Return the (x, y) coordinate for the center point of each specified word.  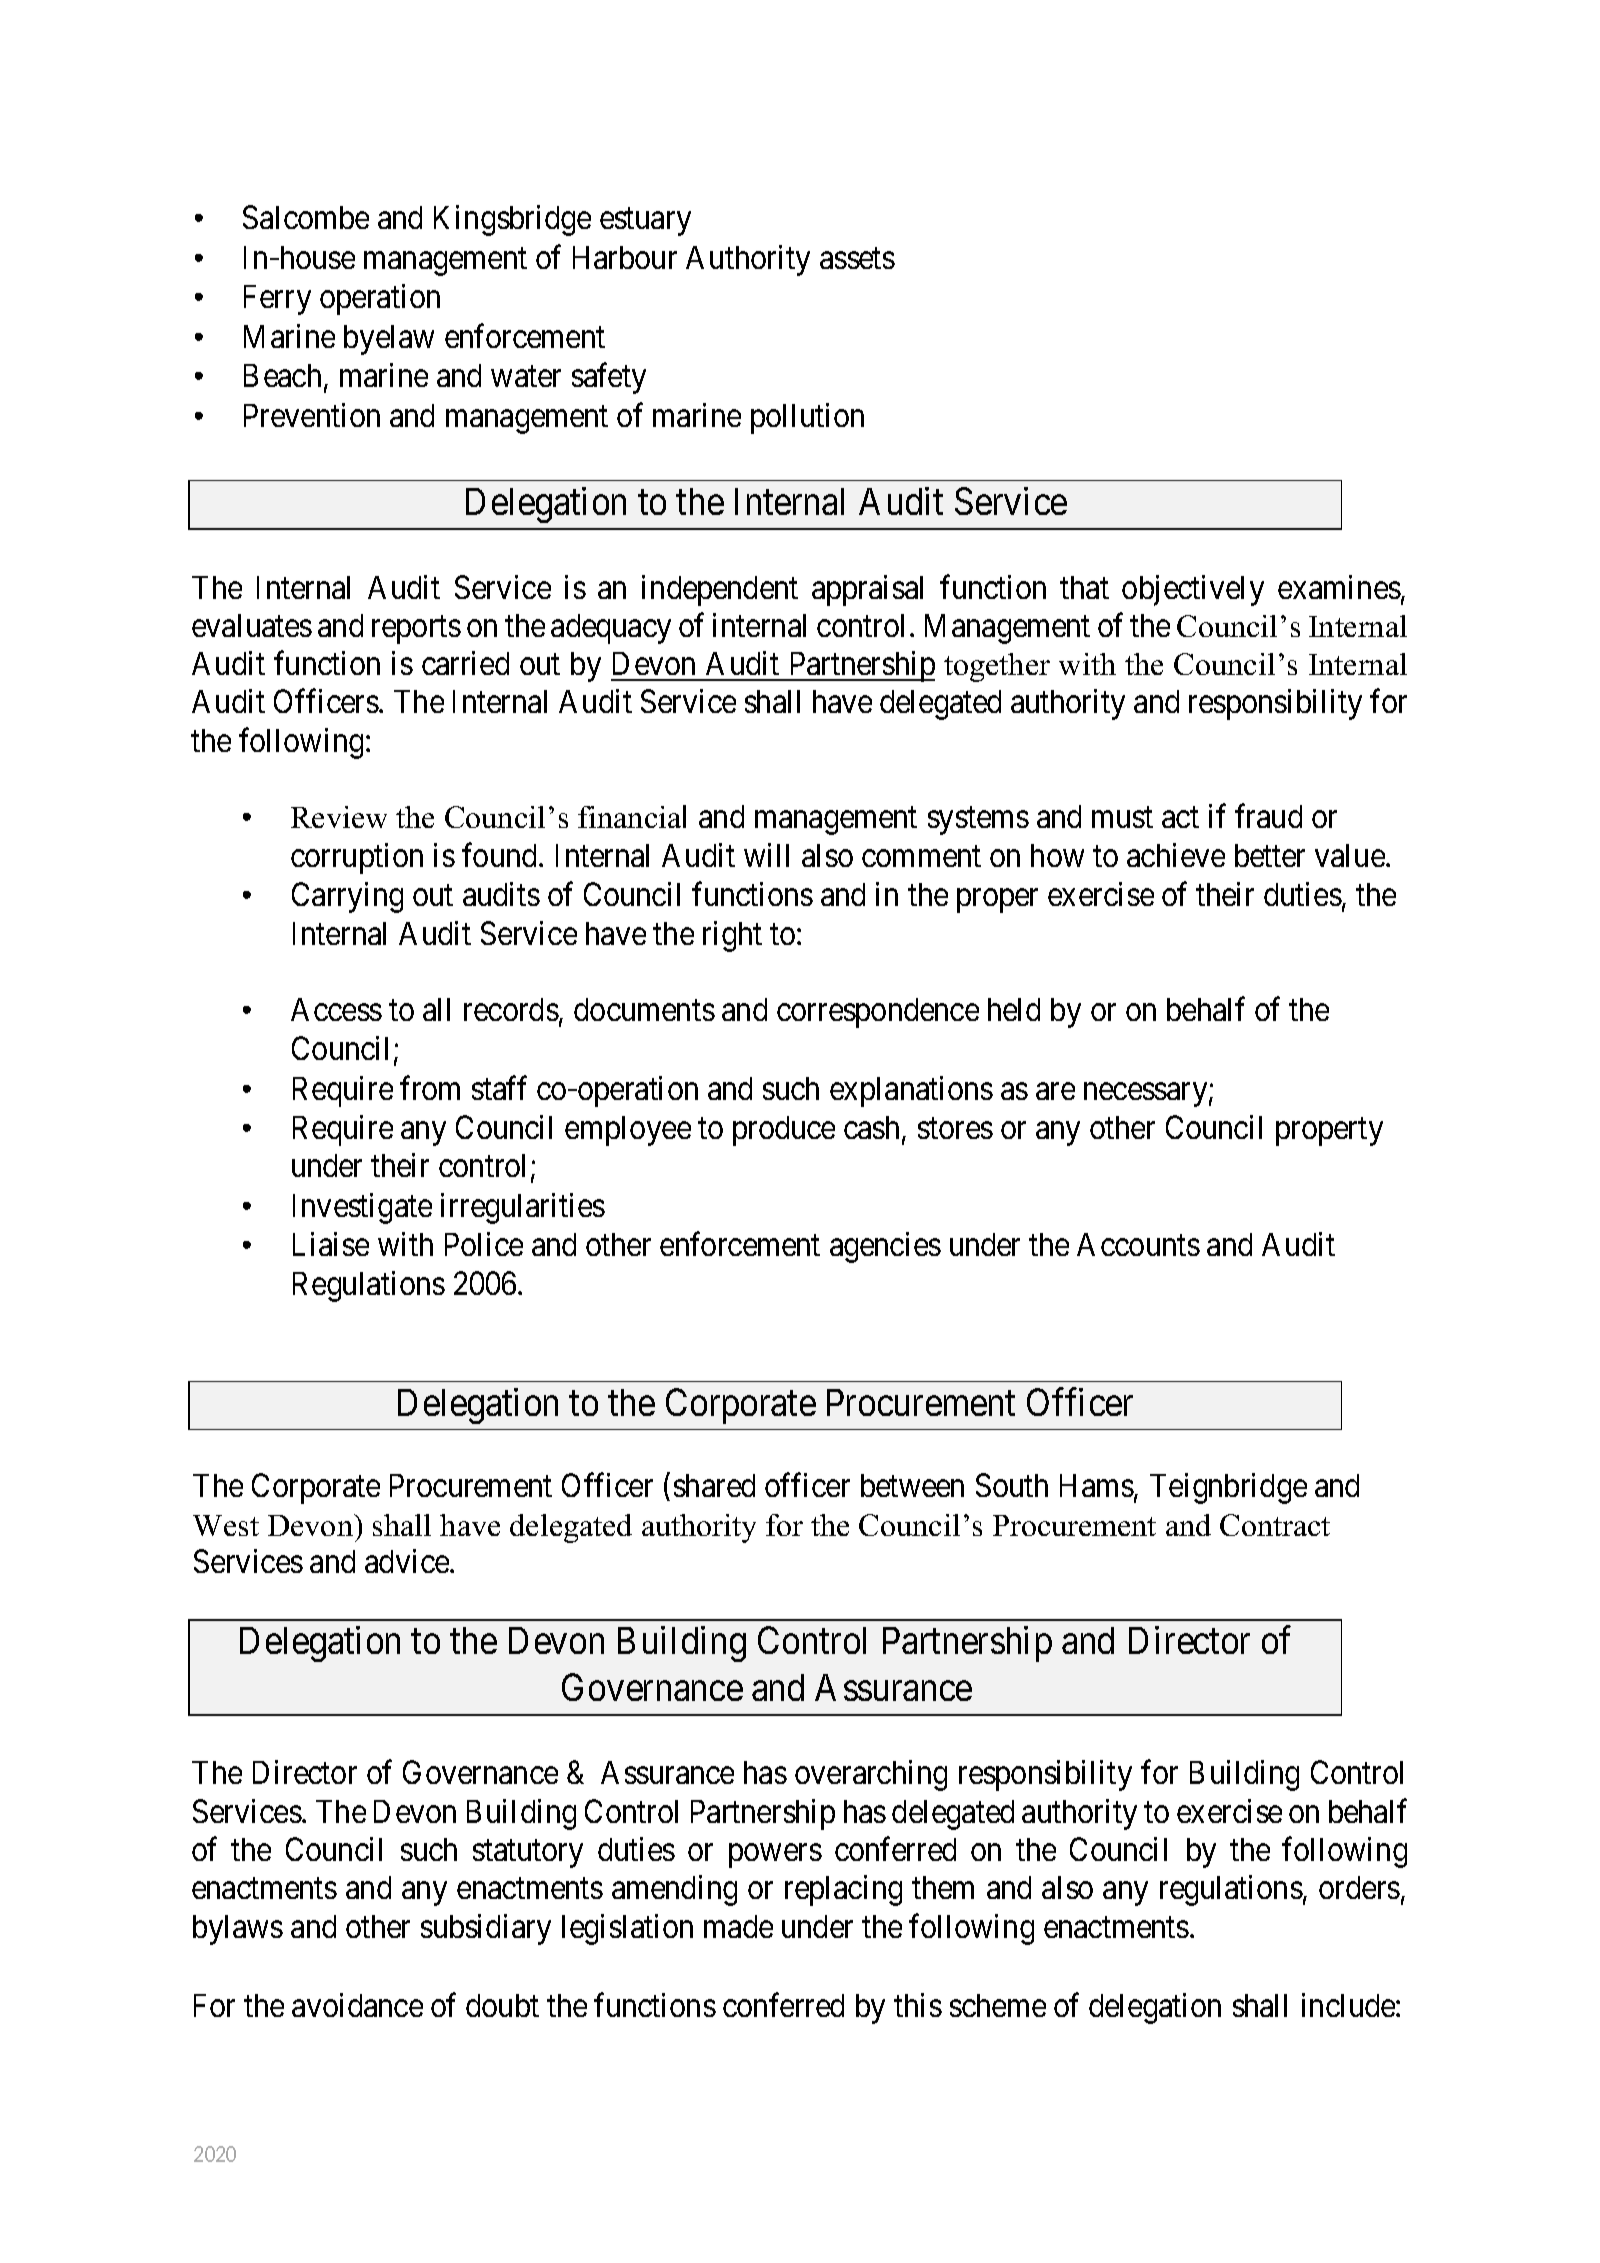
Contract (1275, 1525)
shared (714, 1485)
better (1270, 855)
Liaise (331, 1244)
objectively (1193, 590)
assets (857, 258)
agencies (885, 1247)
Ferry (277, 300)
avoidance (357, 2005)
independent (720, 590)
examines (1339, 587)
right (732, 936)
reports (416, 630)
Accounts (1138, 1244)
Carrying (347, 897)
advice (408, 1561)
